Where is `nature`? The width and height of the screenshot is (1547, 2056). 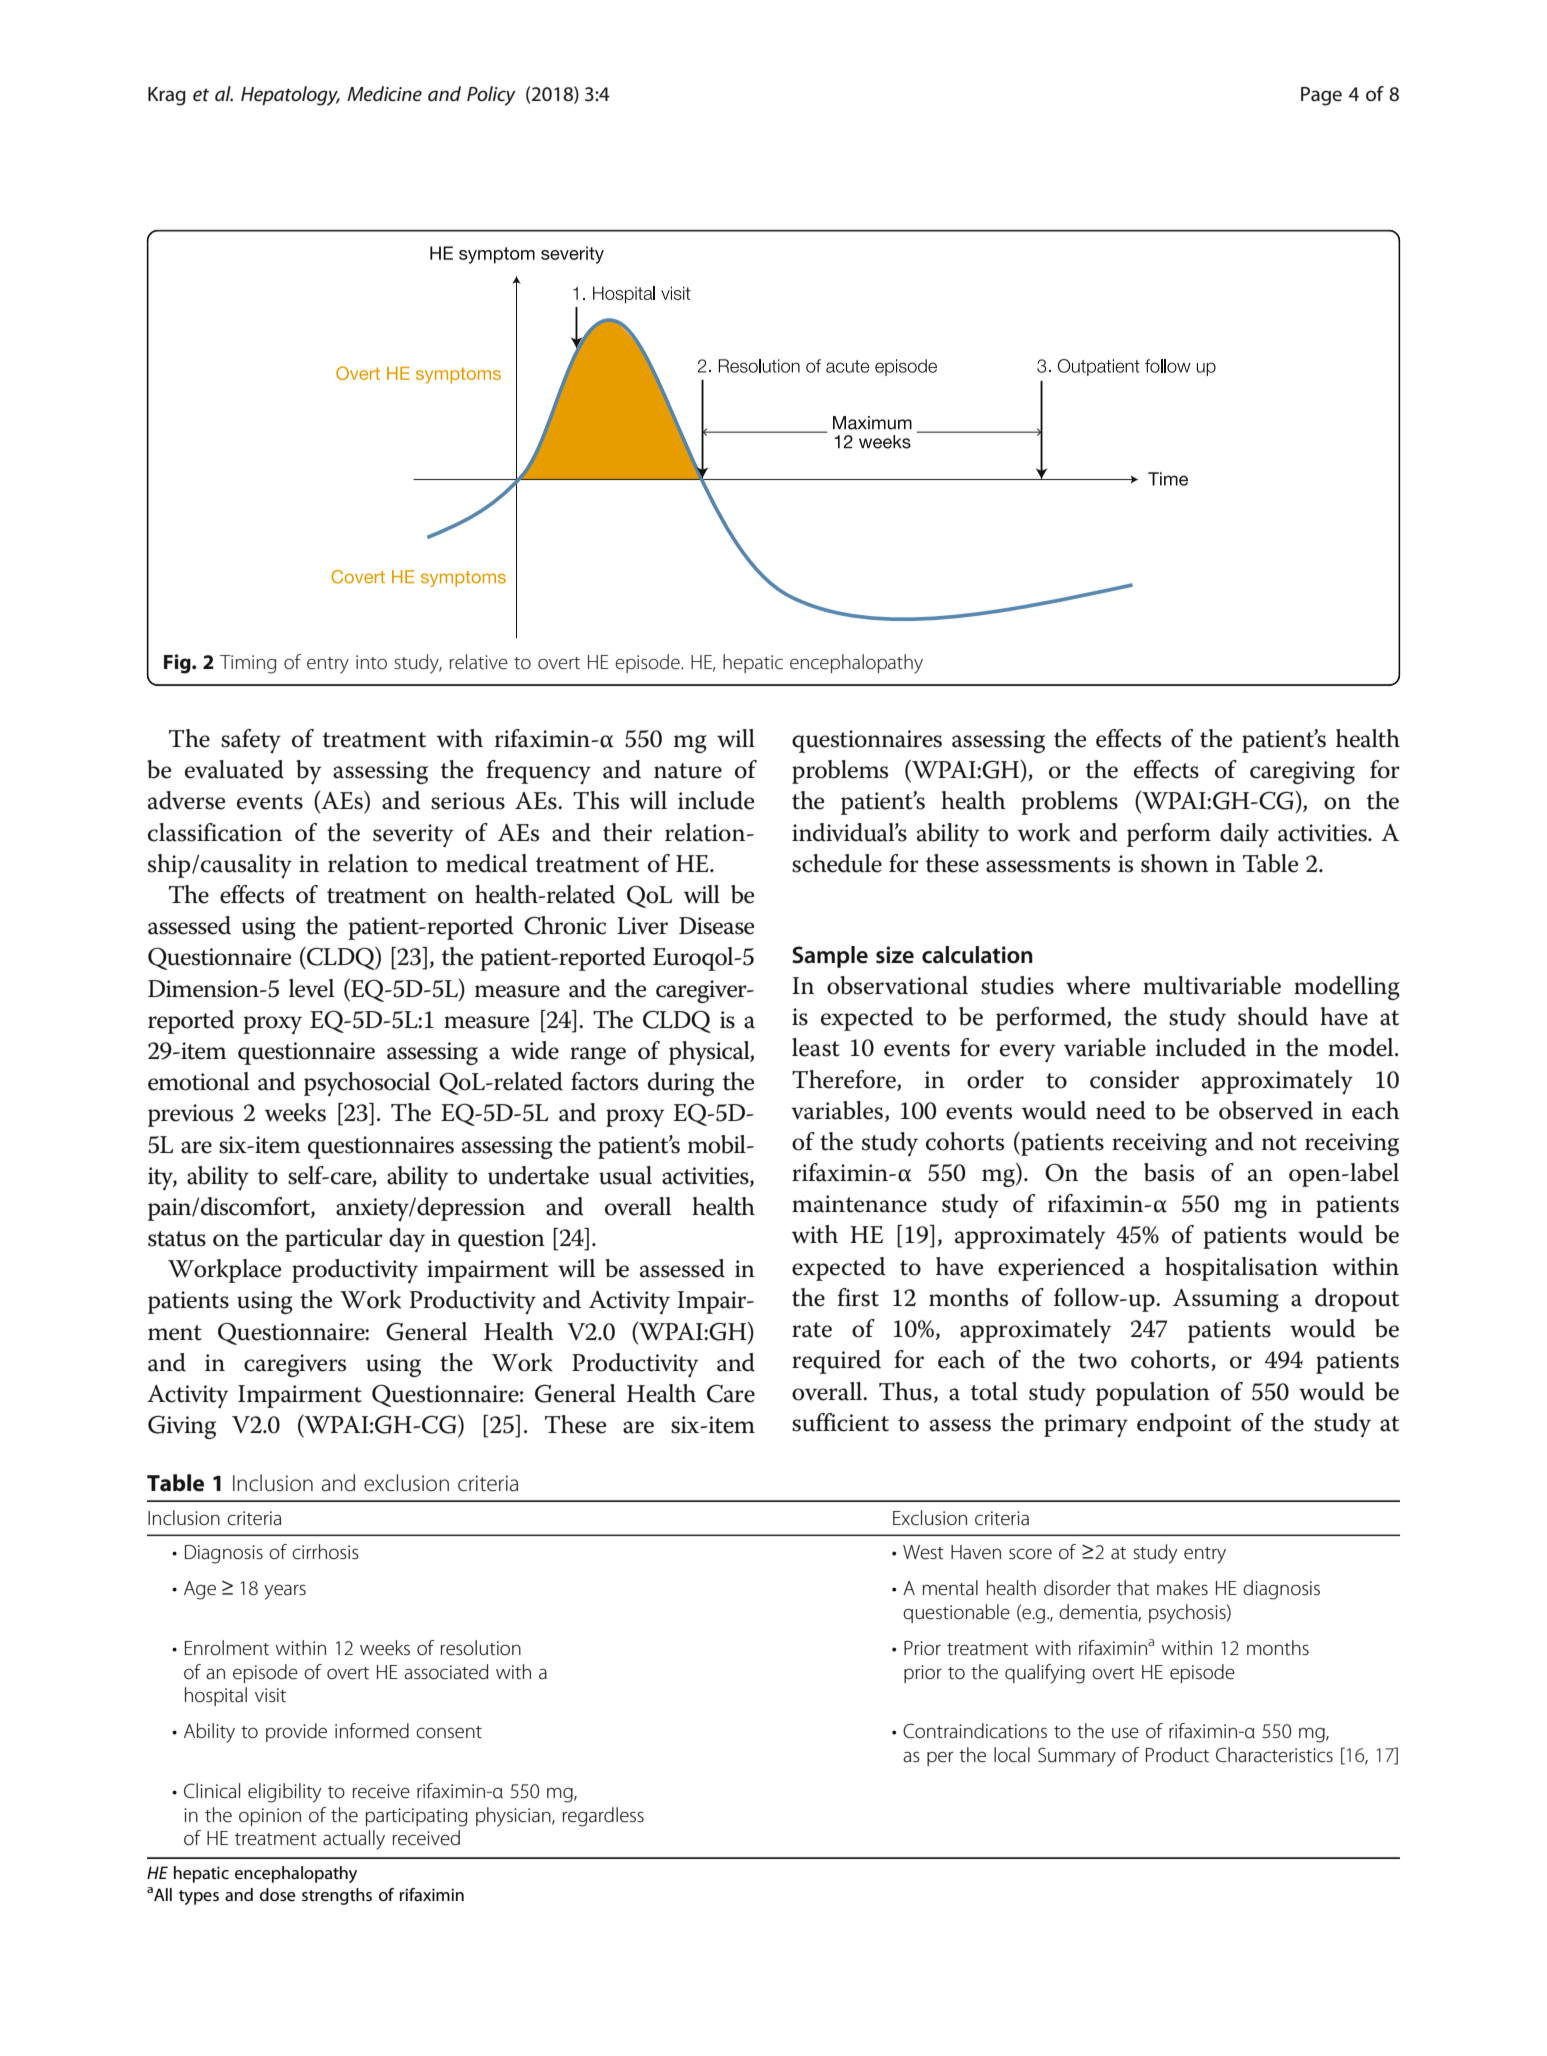
nature is located at coordinates (688, 771).
